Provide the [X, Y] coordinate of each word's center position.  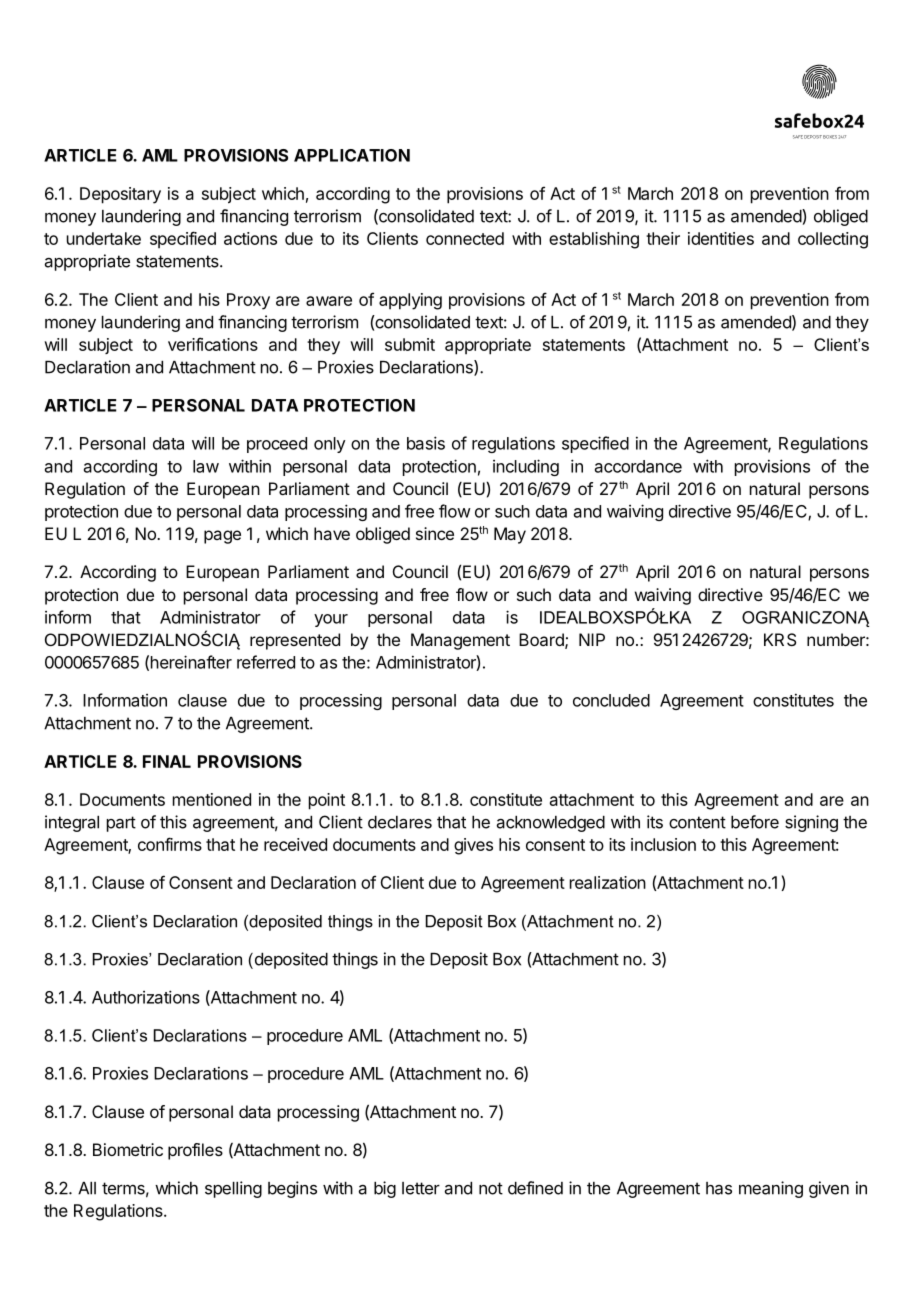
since [435, 533]
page [222, 537]
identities [721, 238]
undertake [104, 238]
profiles [195, 1151]
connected [465, 238]
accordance [638, 466]
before [755, 822]
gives [473, 846]
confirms [170, 844]
